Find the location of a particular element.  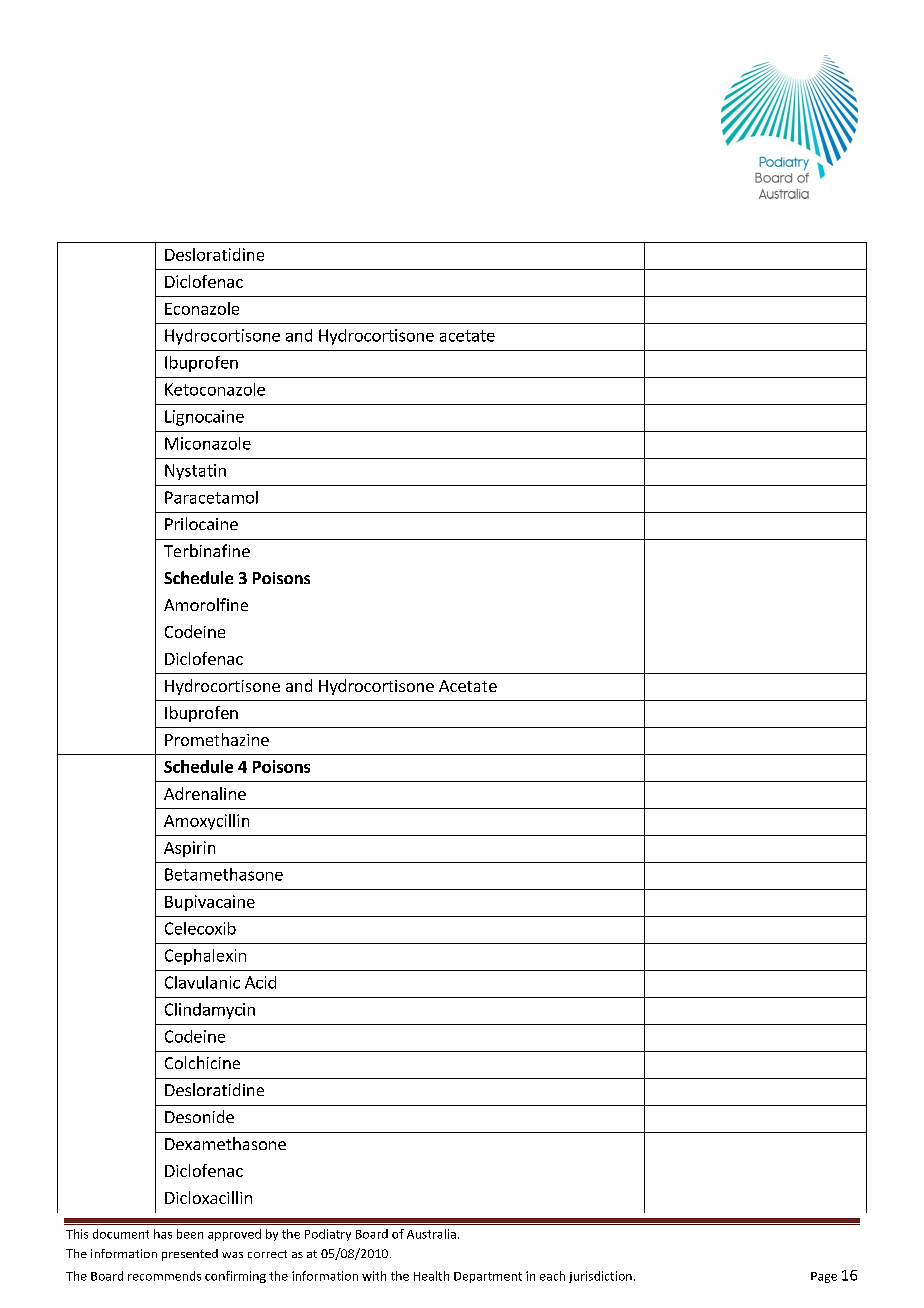

Page is located at coordinates (824, 1277).
